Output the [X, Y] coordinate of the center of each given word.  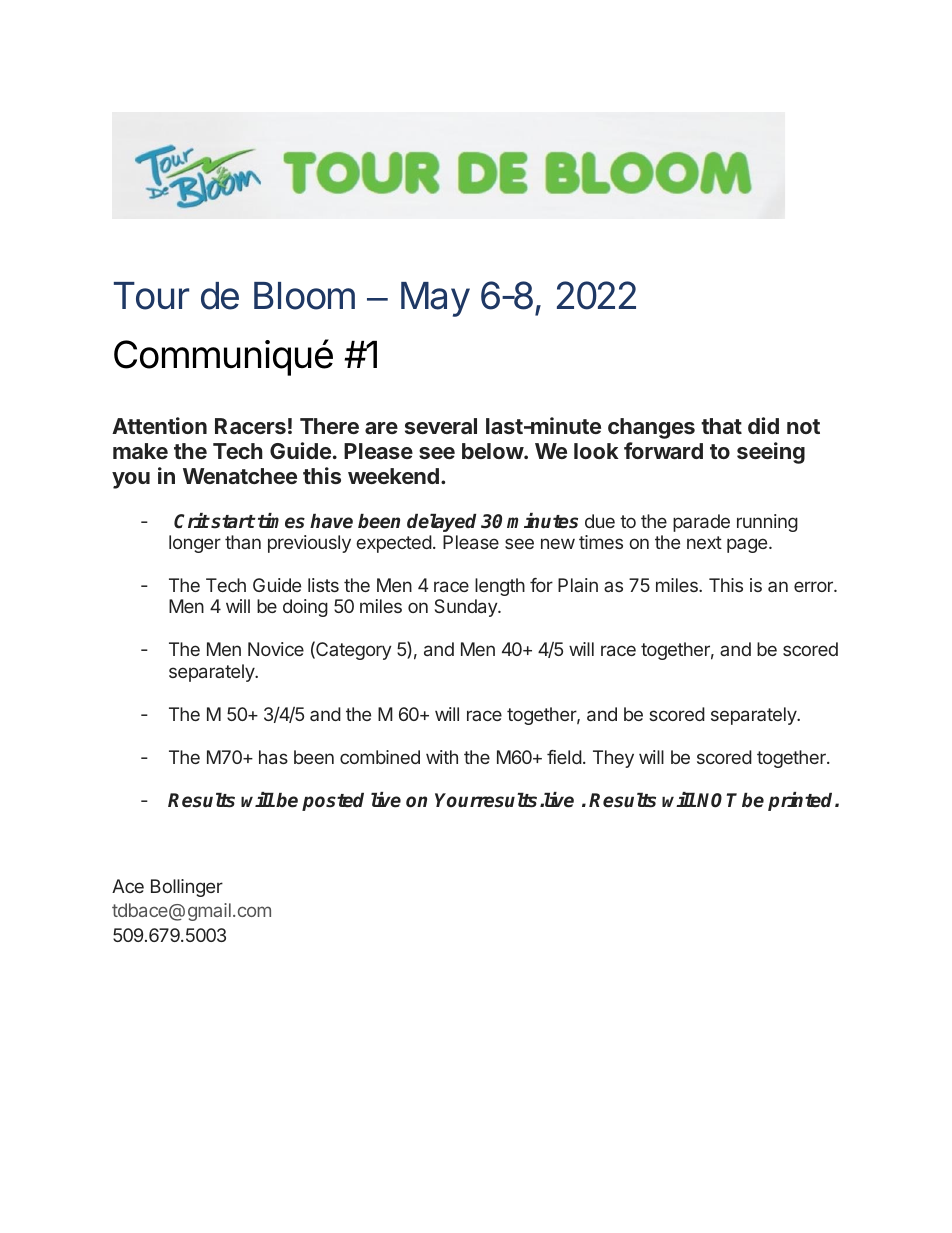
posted [333, 802]
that [721, 426]
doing [305, 608]
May [435, 299]
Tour [151, 296]
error [814, 586]
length [500, 587]
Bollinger [187, 888]
